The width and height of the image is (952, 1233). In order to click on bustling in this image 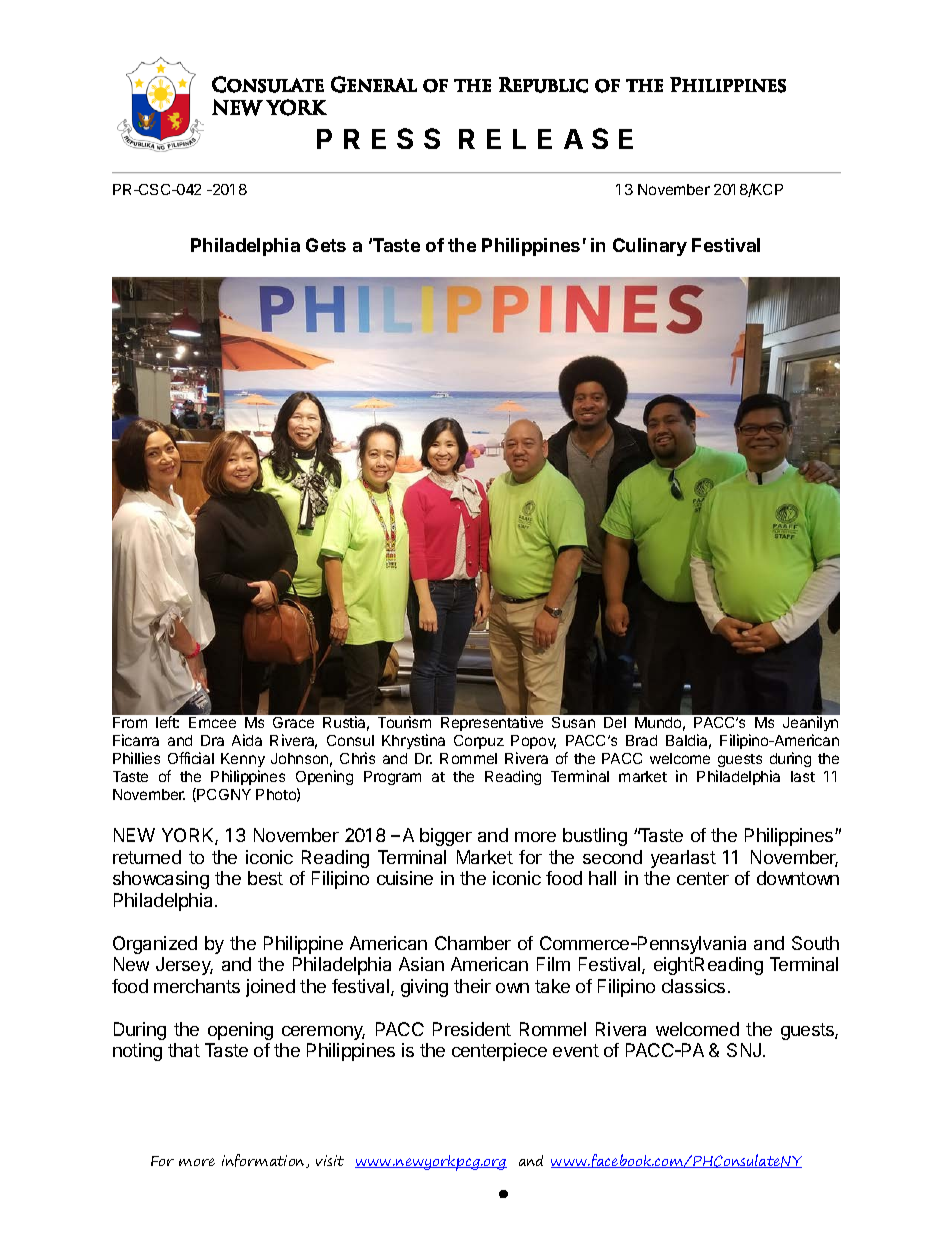, I will do `click(595, 837)`.
